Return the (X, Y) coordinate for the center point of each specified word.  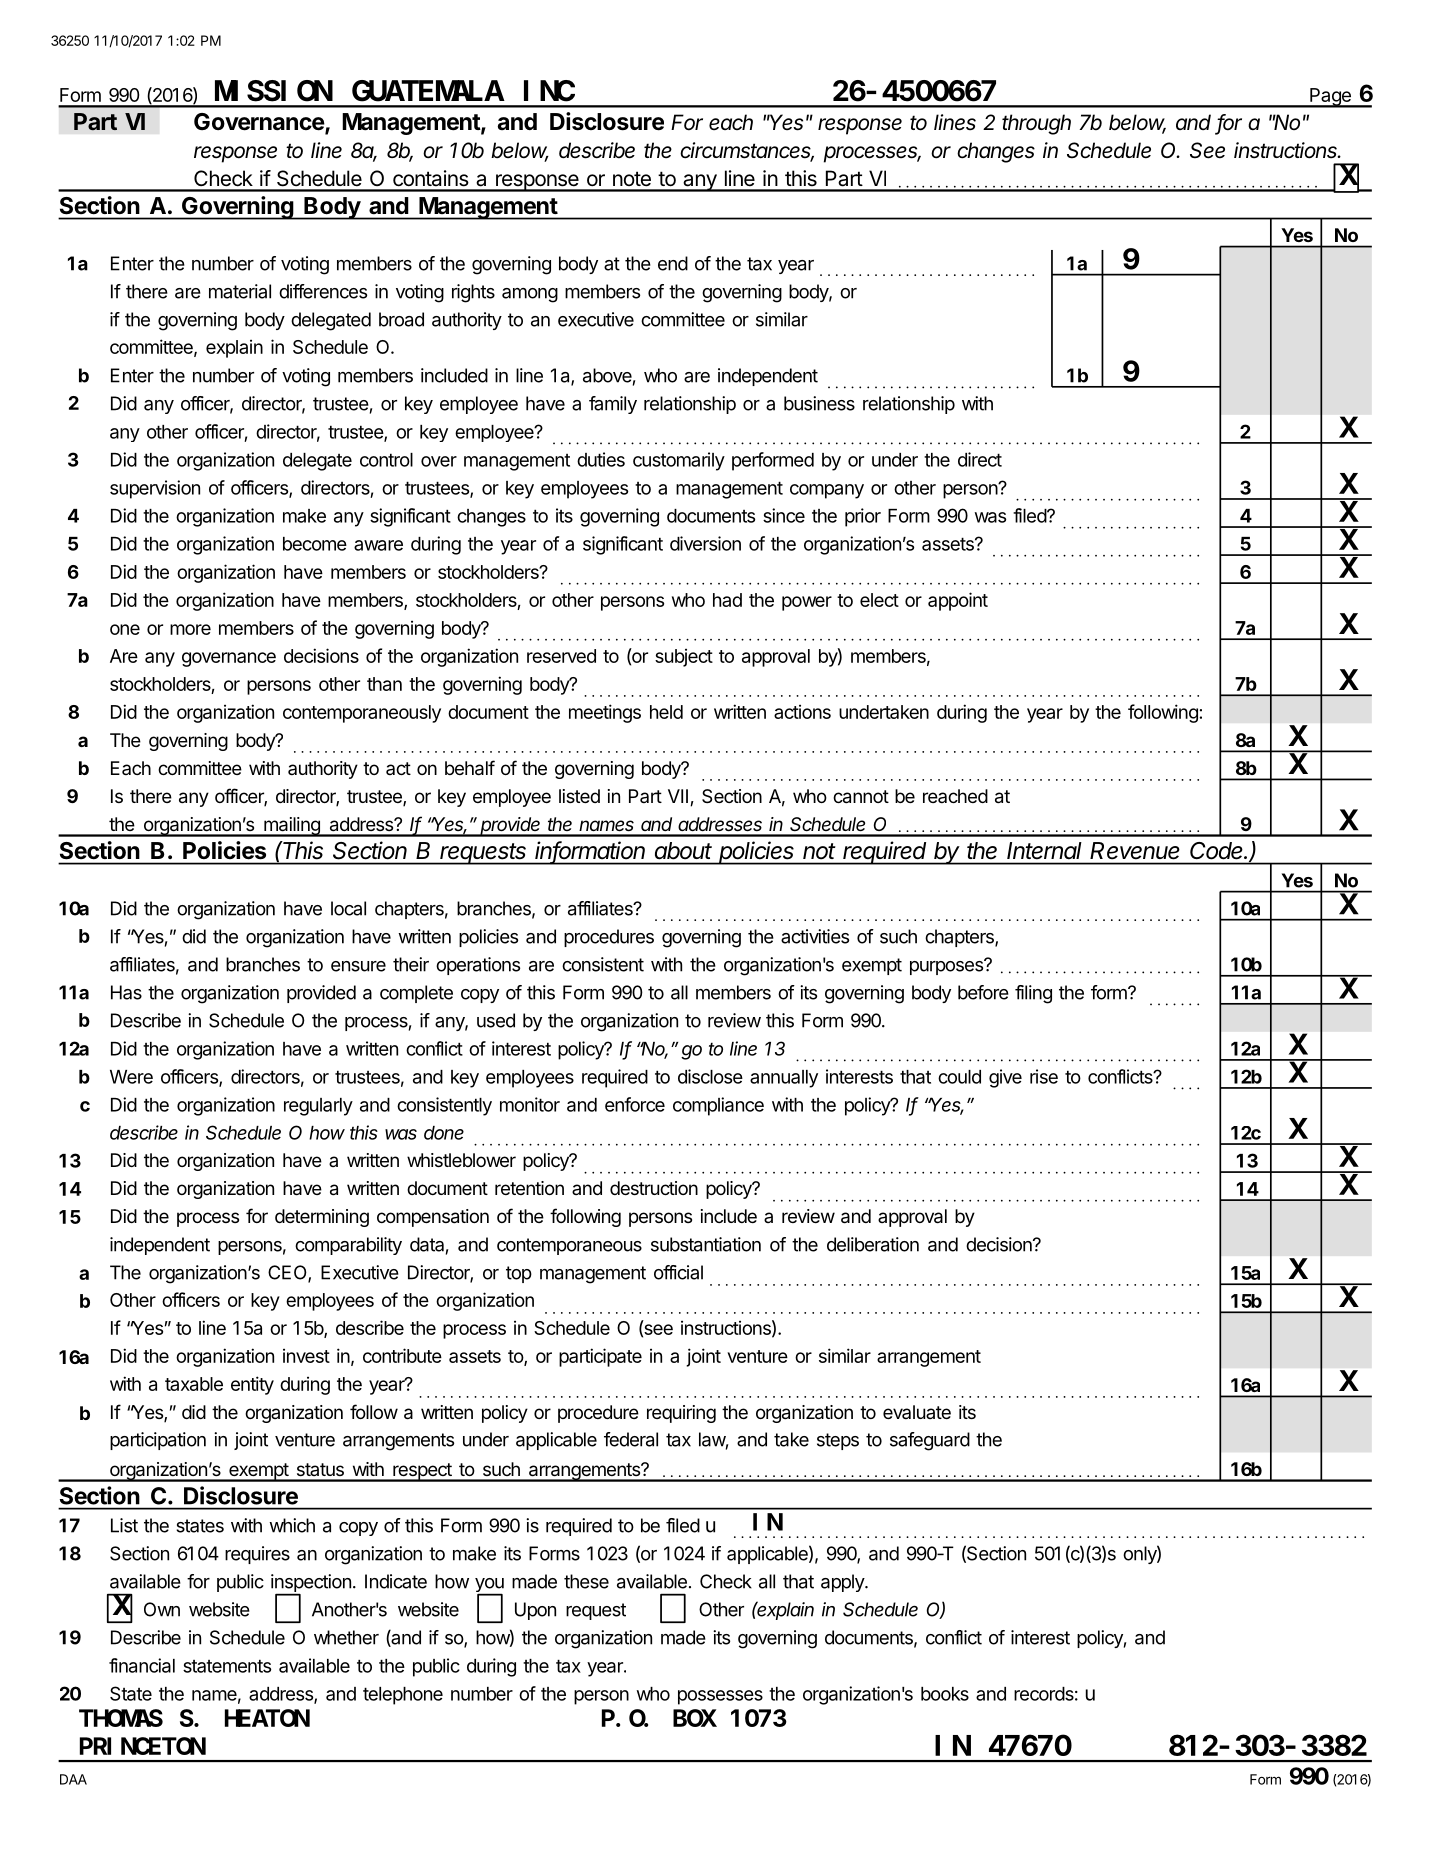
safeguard (930, 1441)
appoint (958, 601)
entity (252, 1385)
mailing (292, 827)
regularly (318, 1107)
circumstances (747, 151)
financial (142, 1665)
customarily (679, 461)
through (1036, 124)
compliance (718, 1106)
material (240, 291)
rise (1044, 1076)
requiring (681, 1414)
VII (678, 796)
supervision (155, 489)
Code (1218, 850)
